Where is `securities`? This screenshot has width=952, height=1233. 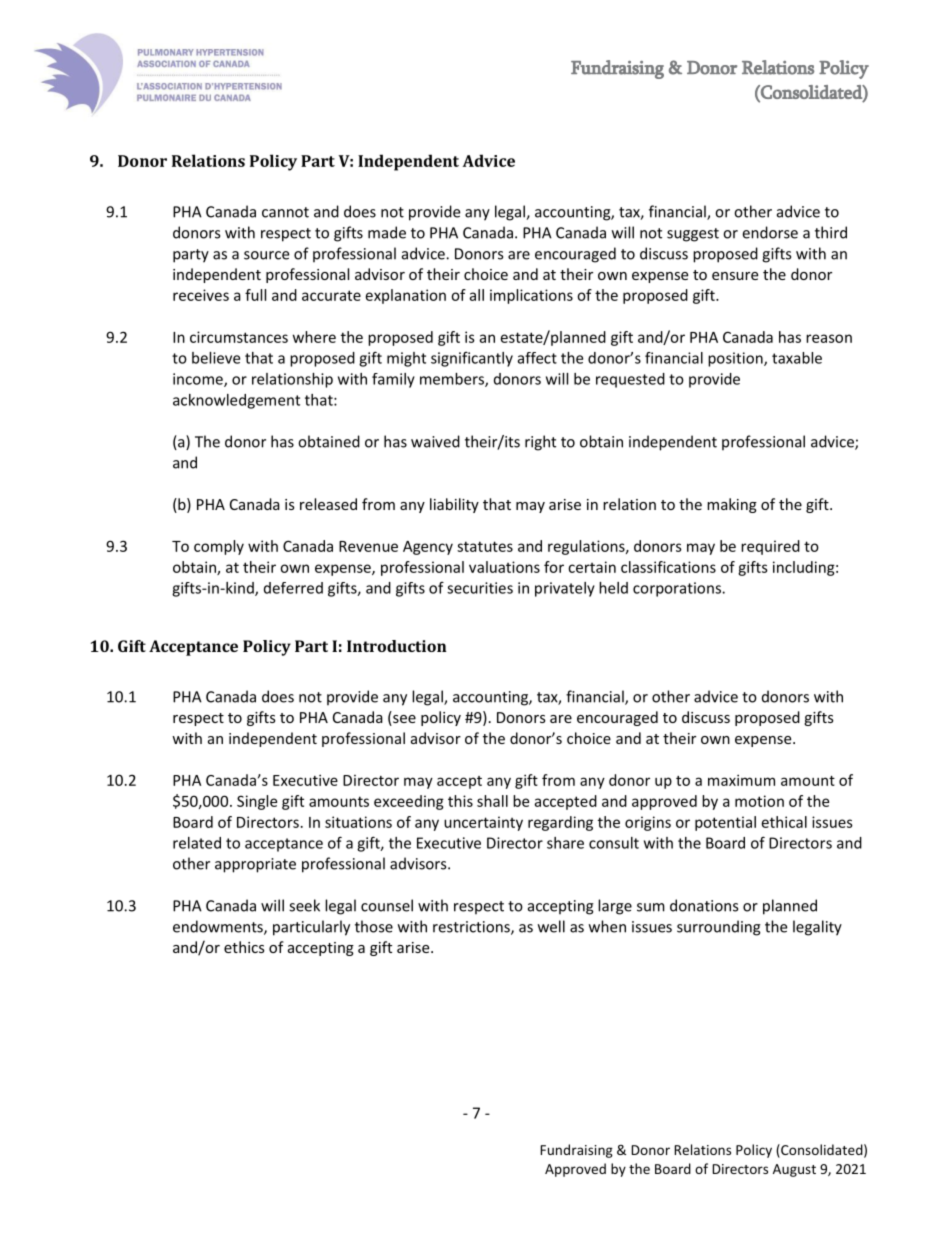 securities is located at coordinates (480, 588).
